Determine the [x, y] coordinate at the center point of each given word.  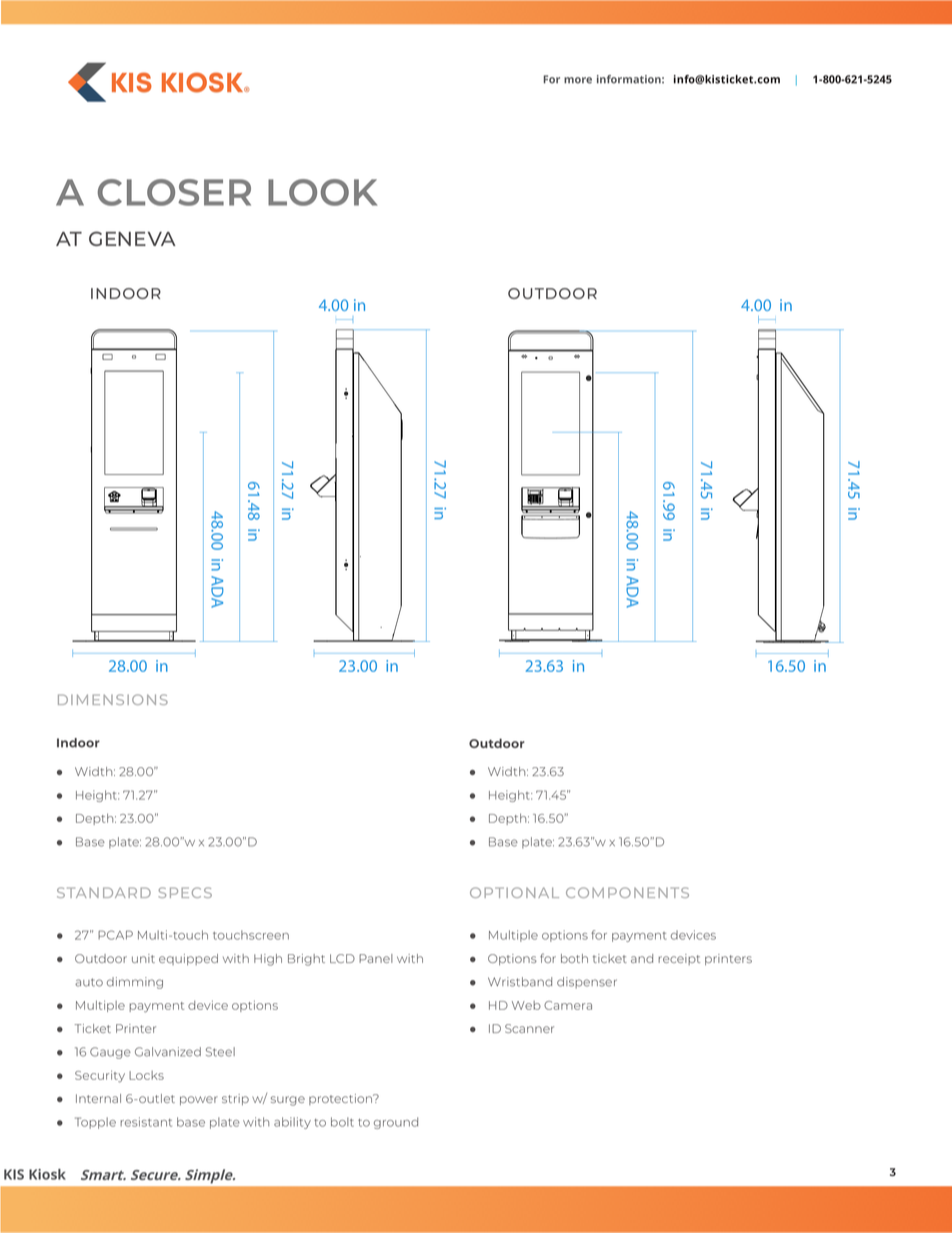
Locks [146, 1075]
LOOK [322, 192]
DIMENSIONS [113, 699]
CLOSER [174, 192]
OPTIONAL [514, 892]
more [578, 80]
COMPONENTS [627, 892]
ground [396, 1123]
